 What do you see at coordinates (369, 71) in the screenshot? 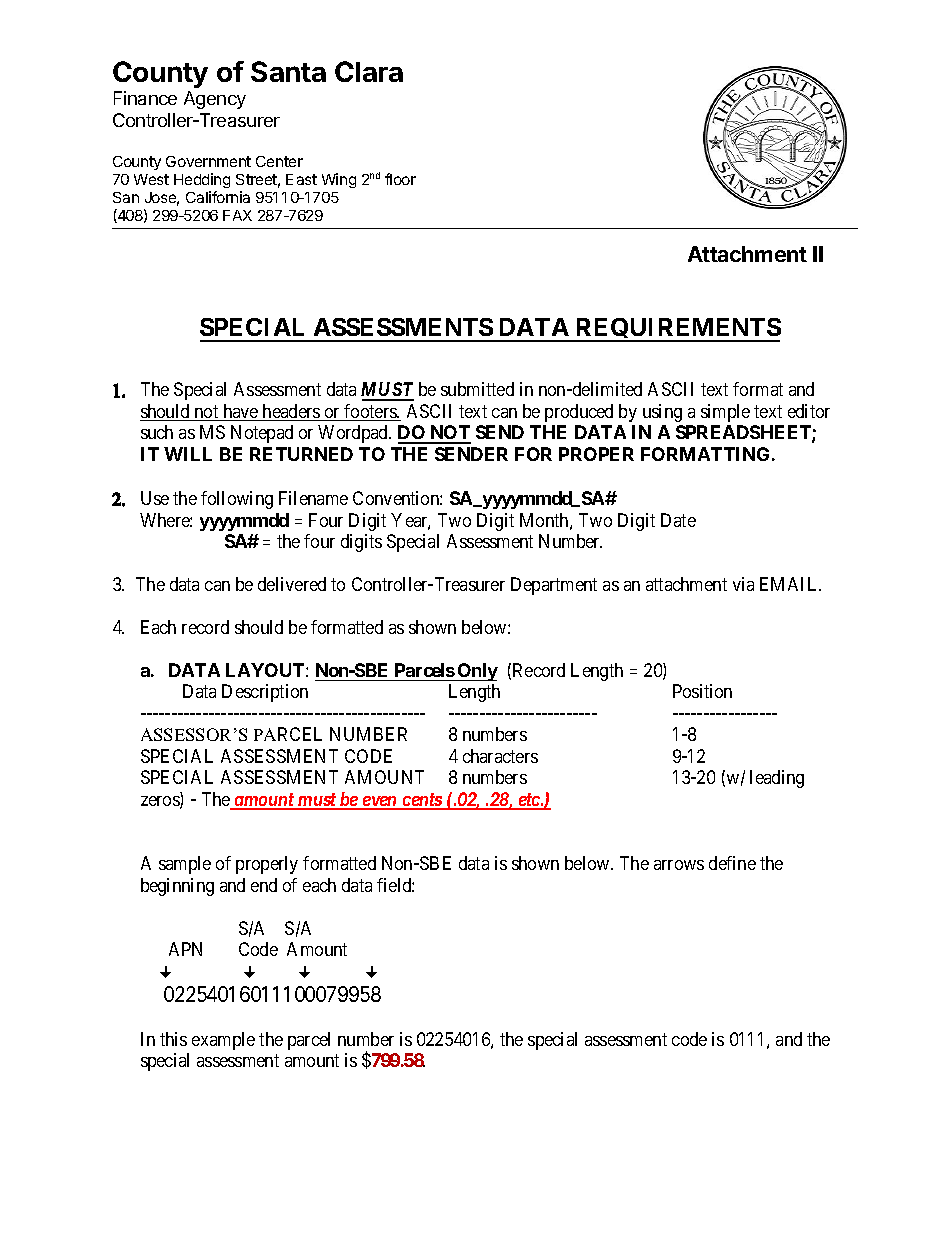
I see `Clara` at bounding box center [369, 71].
